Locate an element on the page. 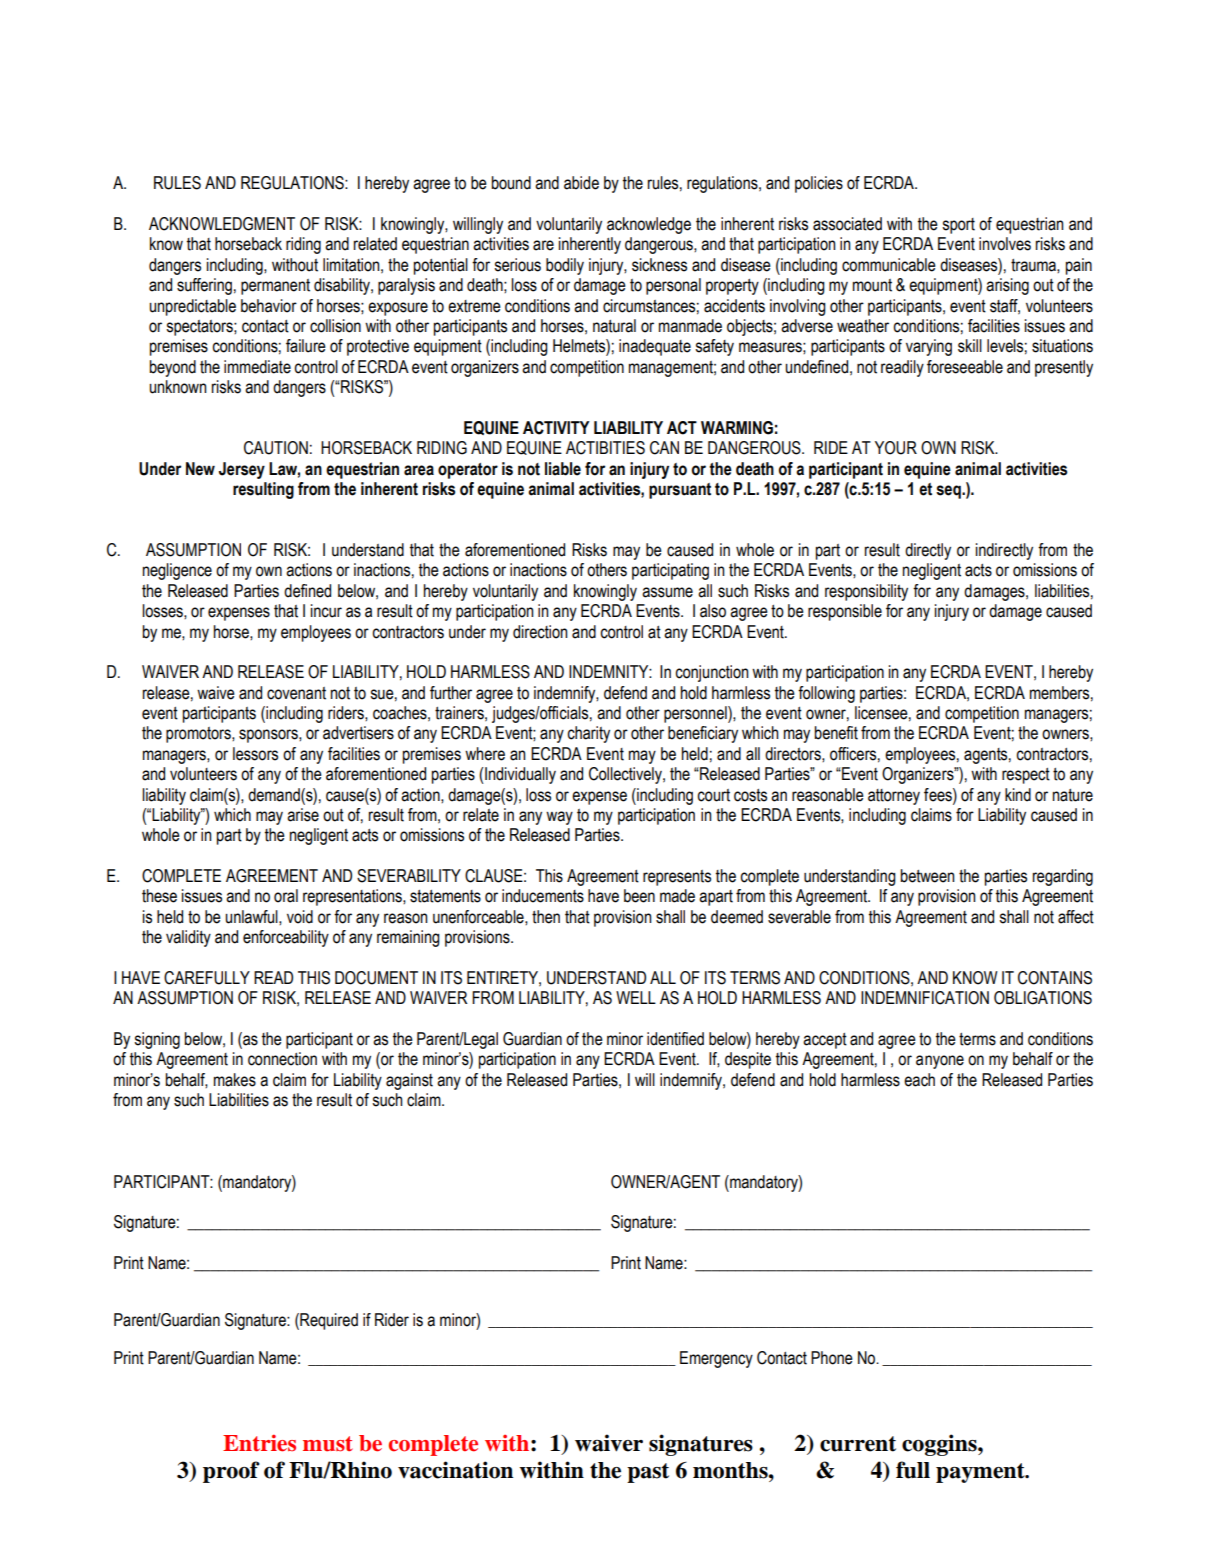  permanent is located at coordinates (275, 287).
